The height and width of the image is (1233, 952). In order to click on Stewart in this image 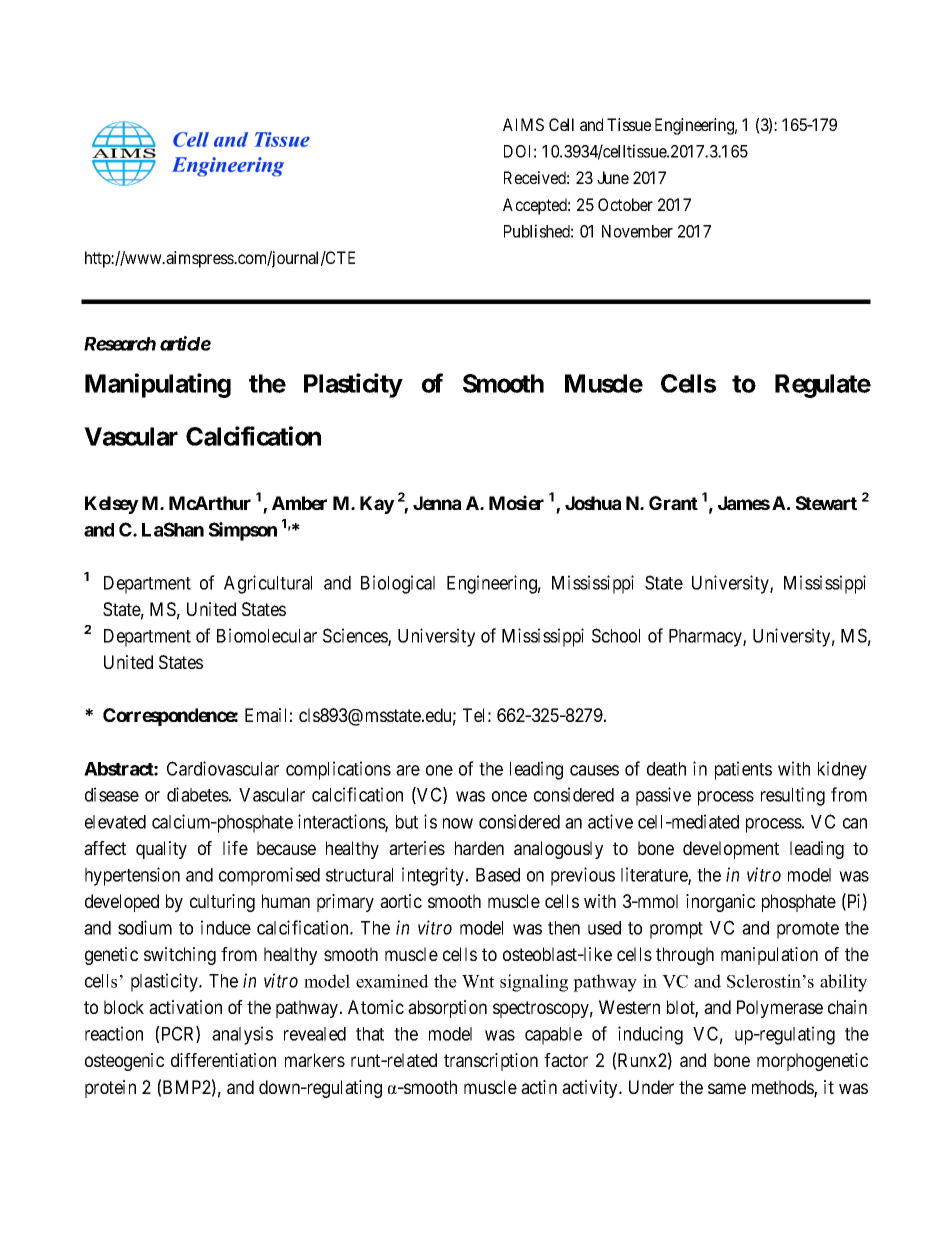, I will do `click(826, 503)`.
